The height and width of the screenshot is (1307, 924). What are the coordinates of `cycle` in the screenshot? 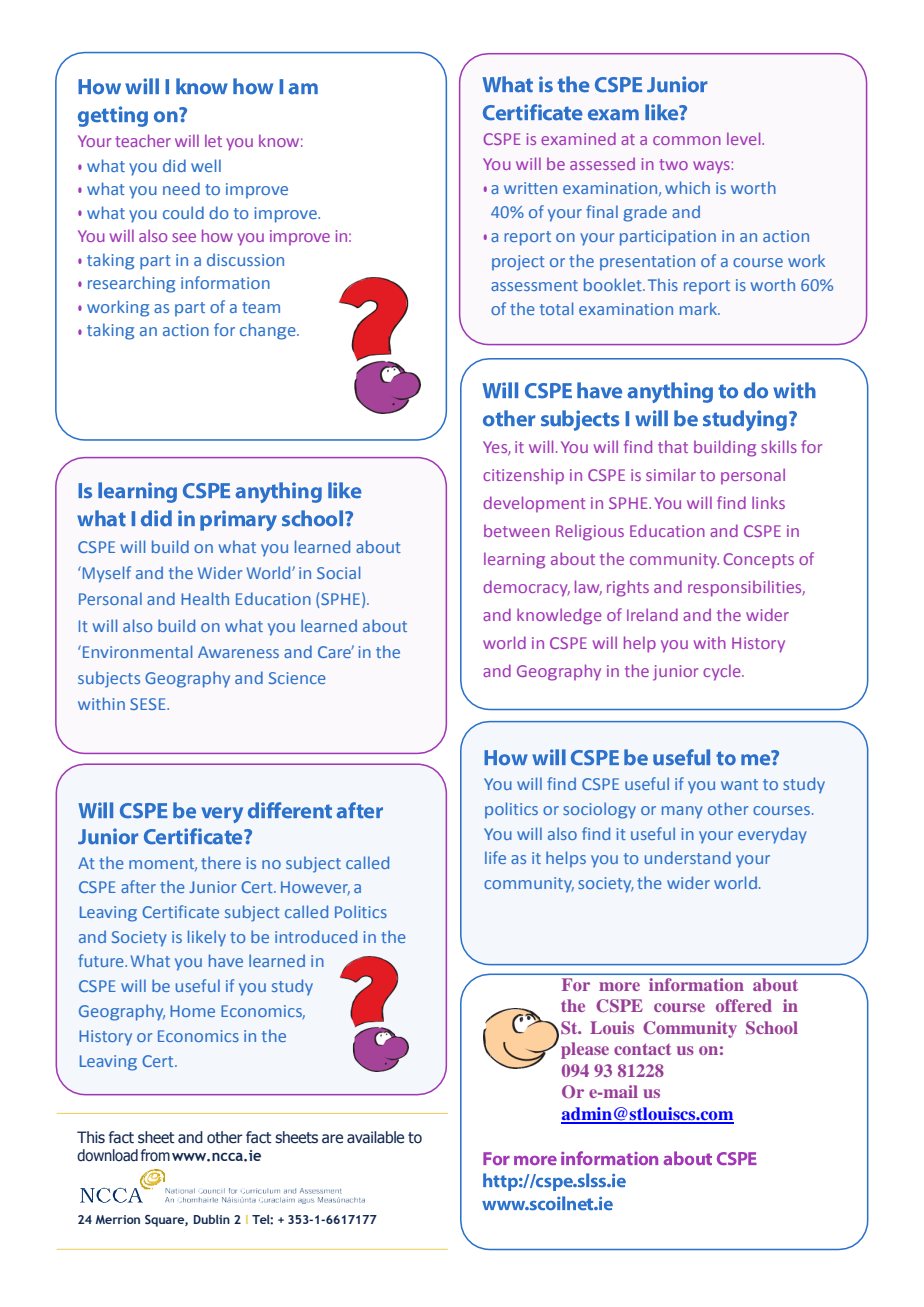 It's located at (723, 672).
